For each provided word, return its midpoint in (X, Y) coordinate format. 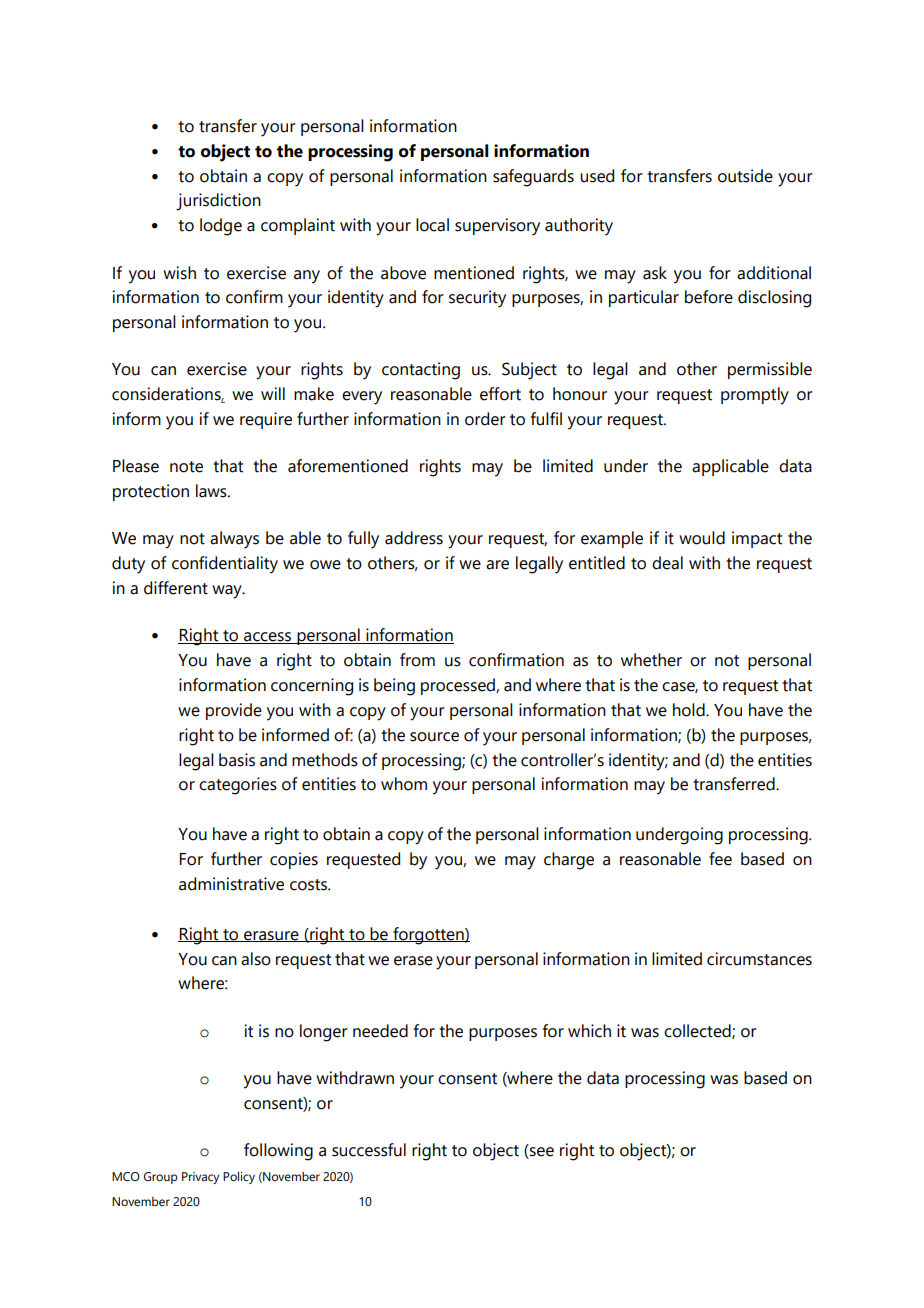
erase (413, 961)
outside (745, 176)
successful (369, 1150)
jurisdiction (218, 202)
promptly (755, 396)
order (485, 419)
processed (459, 686)
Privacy (200, 1178)
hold (690, 710)
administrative (231, 884)
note (186, 467)
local (432, 225)
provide (234, 711)
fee (720, 859)
